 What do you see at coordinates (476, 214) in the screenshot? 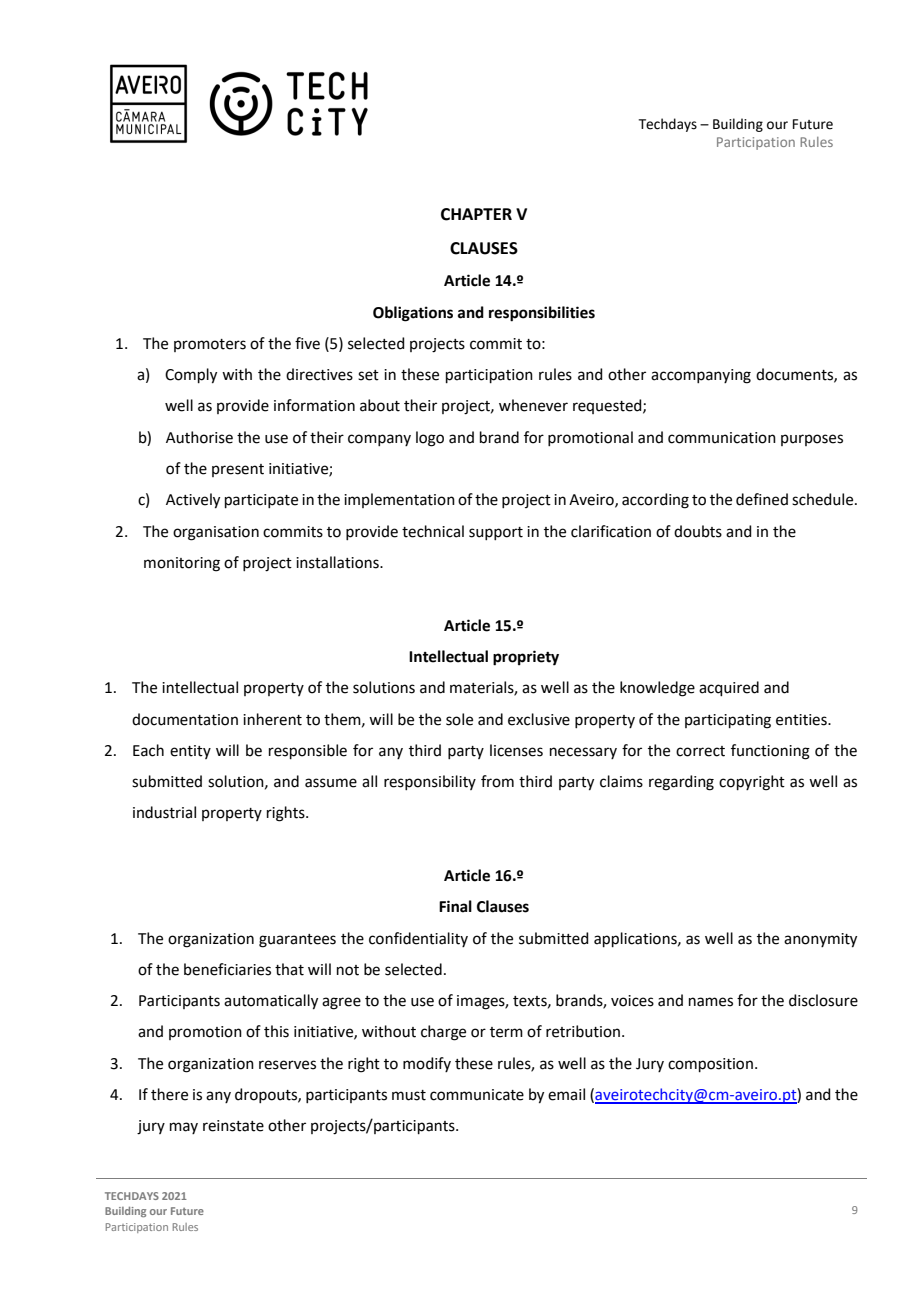
I see `CHAPTER` at bounding box center [476, 214].
